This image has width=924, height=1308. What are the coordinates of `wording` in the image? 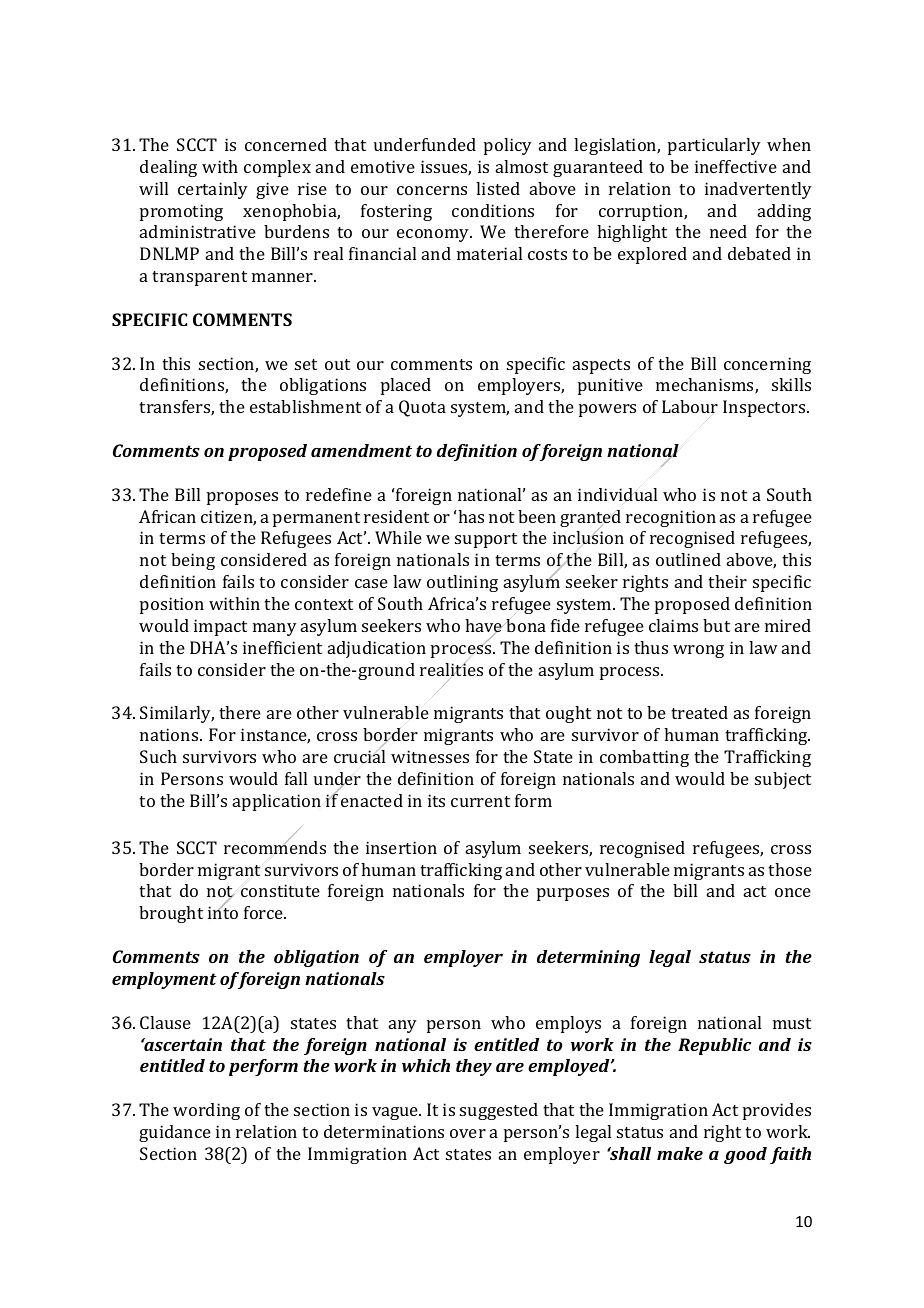 It's located at (206, 1111).
